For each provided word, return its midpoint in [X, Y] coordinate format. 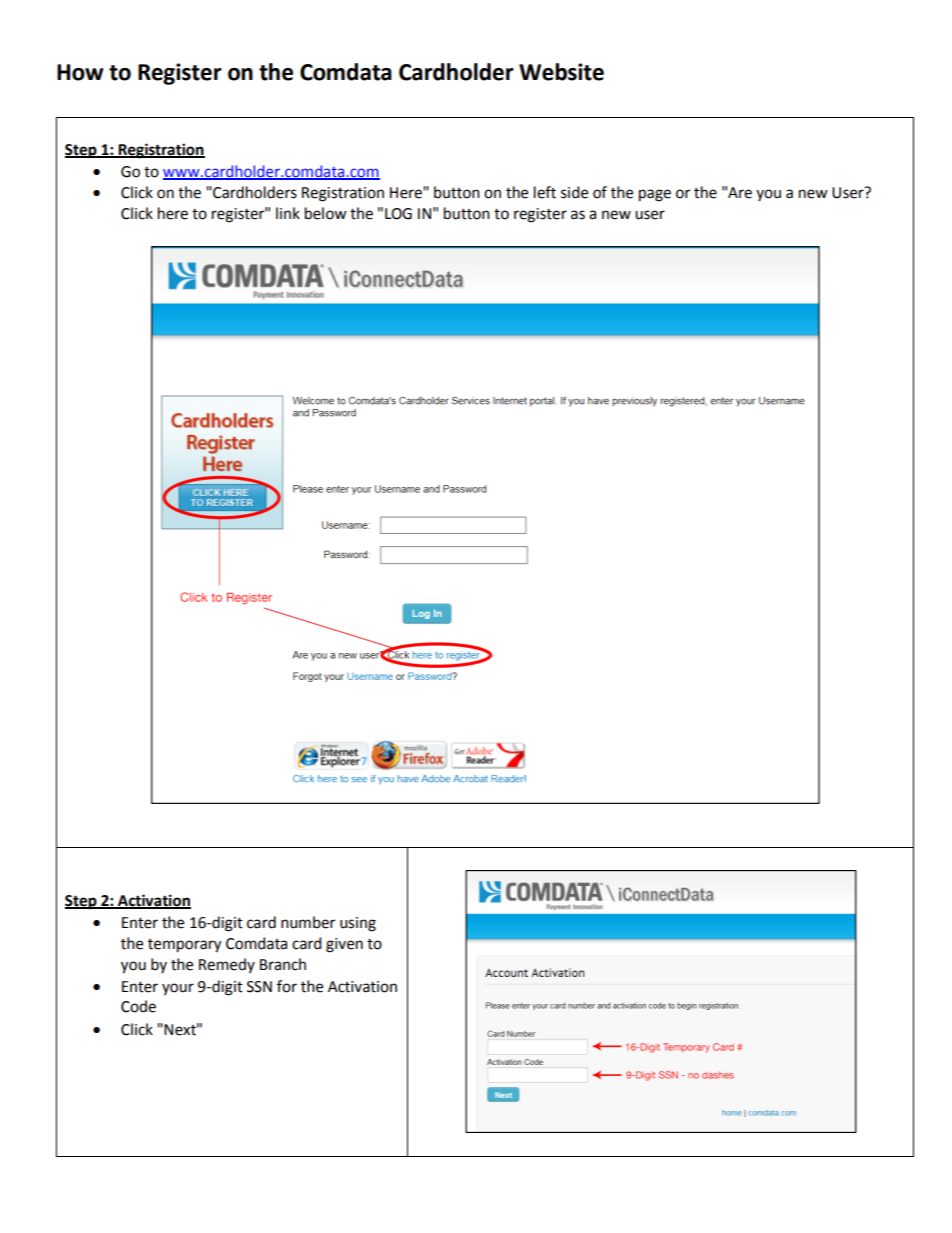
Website [561, 72]
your [178, 989]
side [574, 192]
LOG [398, 214]
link [288, 213]
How [80, 72]
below [326, 213]
